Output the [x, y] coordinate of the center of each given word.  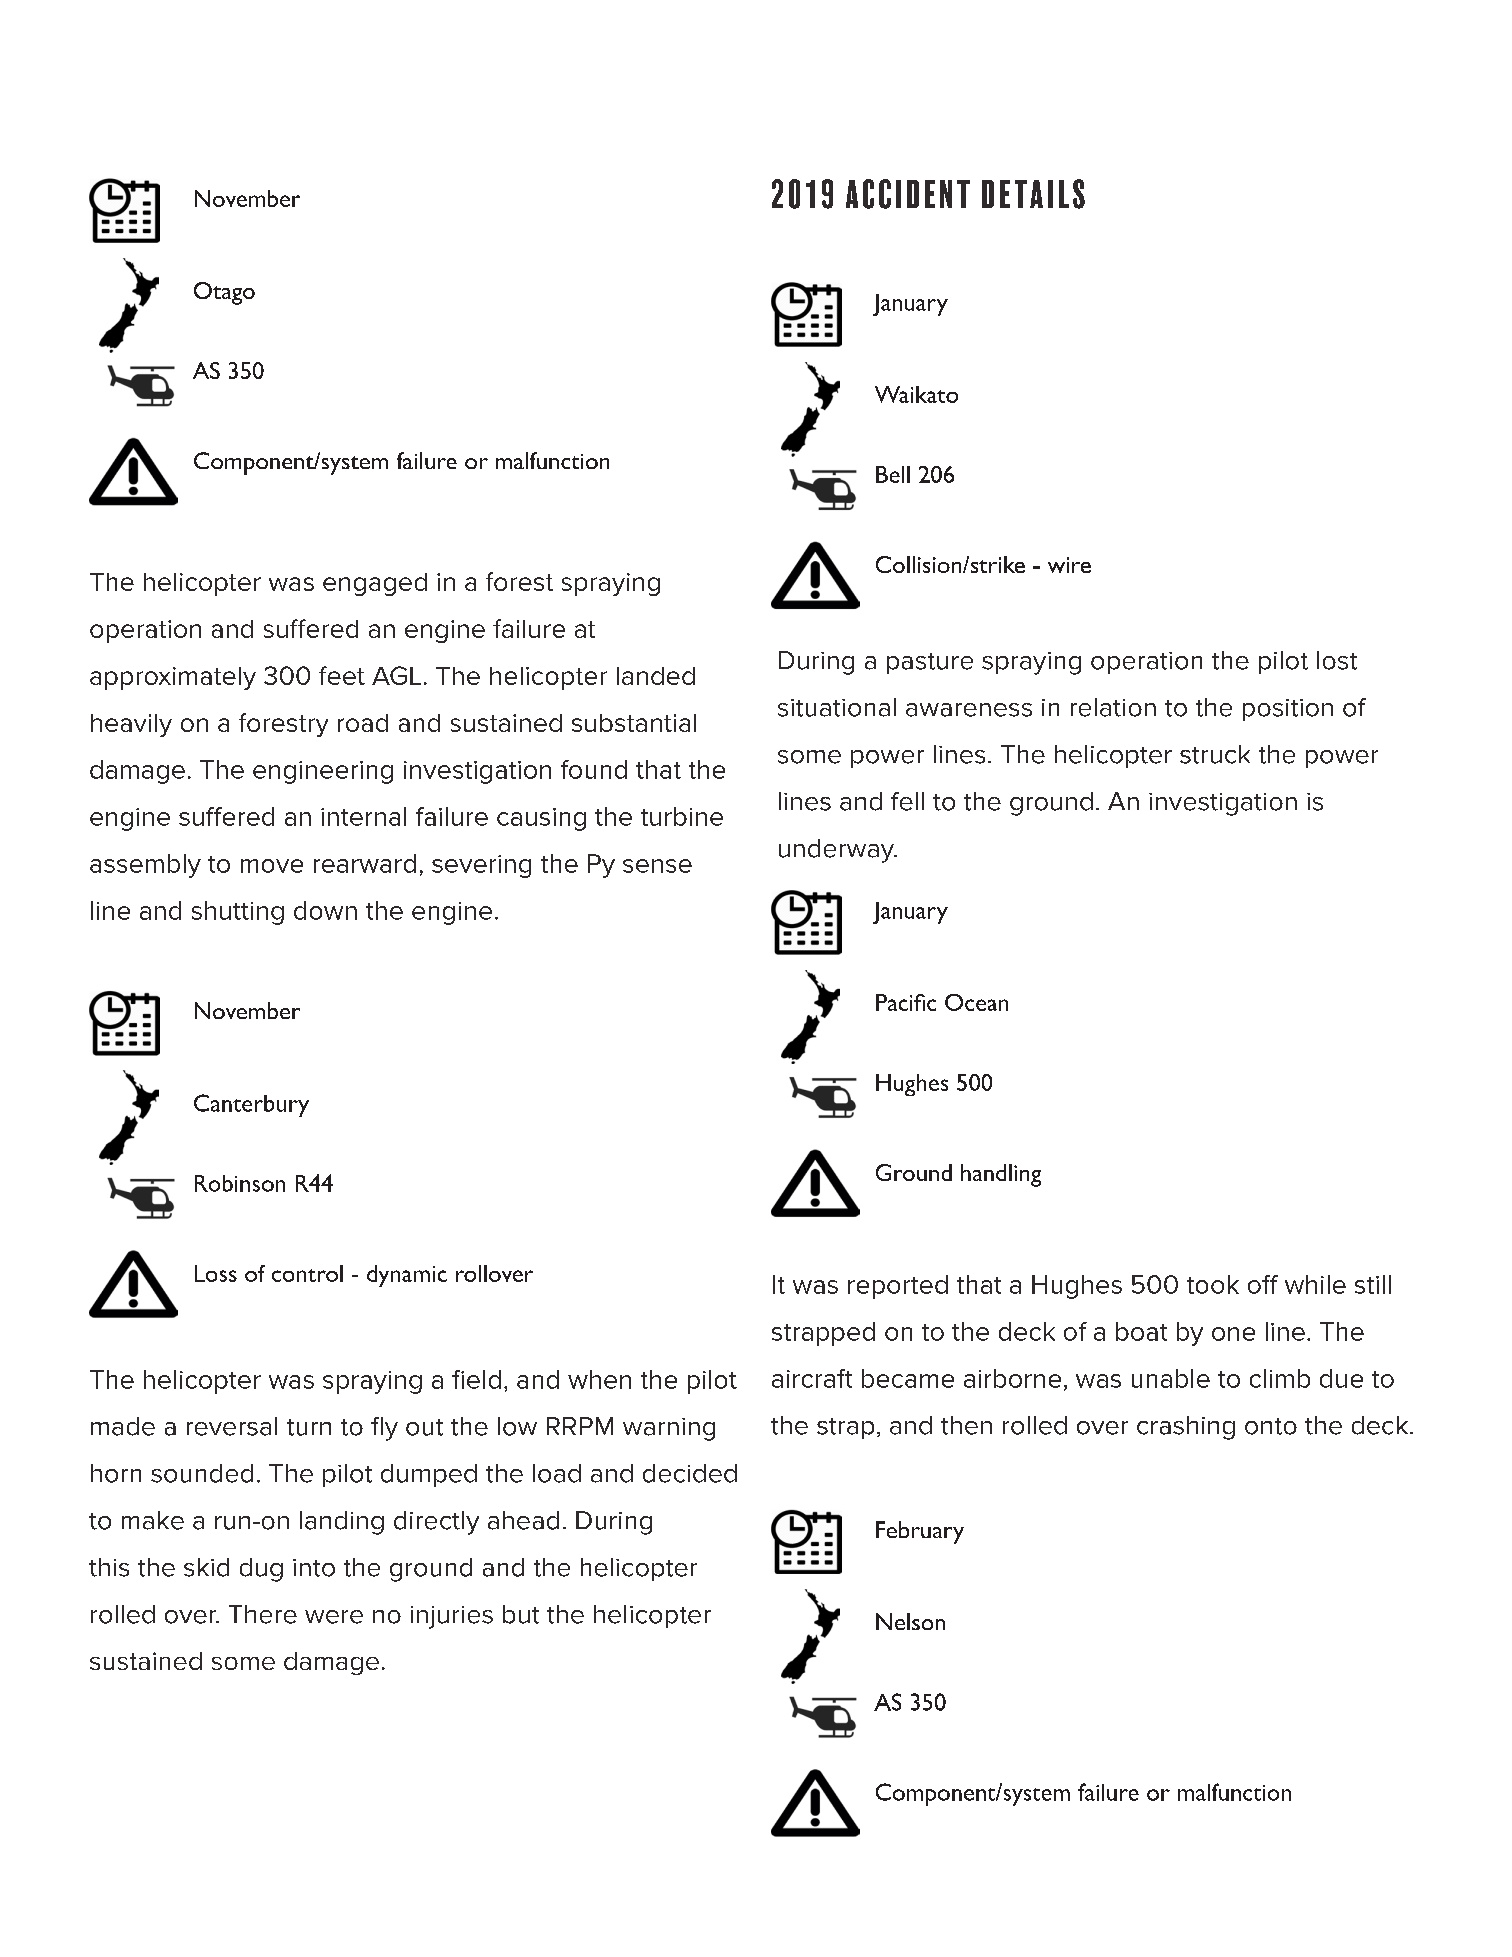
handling [1001, 1175]
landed [656, 676]
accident [908, 194]
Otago [224, 293]
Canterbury [251, 1105]
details [1033, 194]
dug [261, 1570]
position [1288, 710]
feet [342, 675]
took [1213, 1284]
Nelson [910, 1621]
